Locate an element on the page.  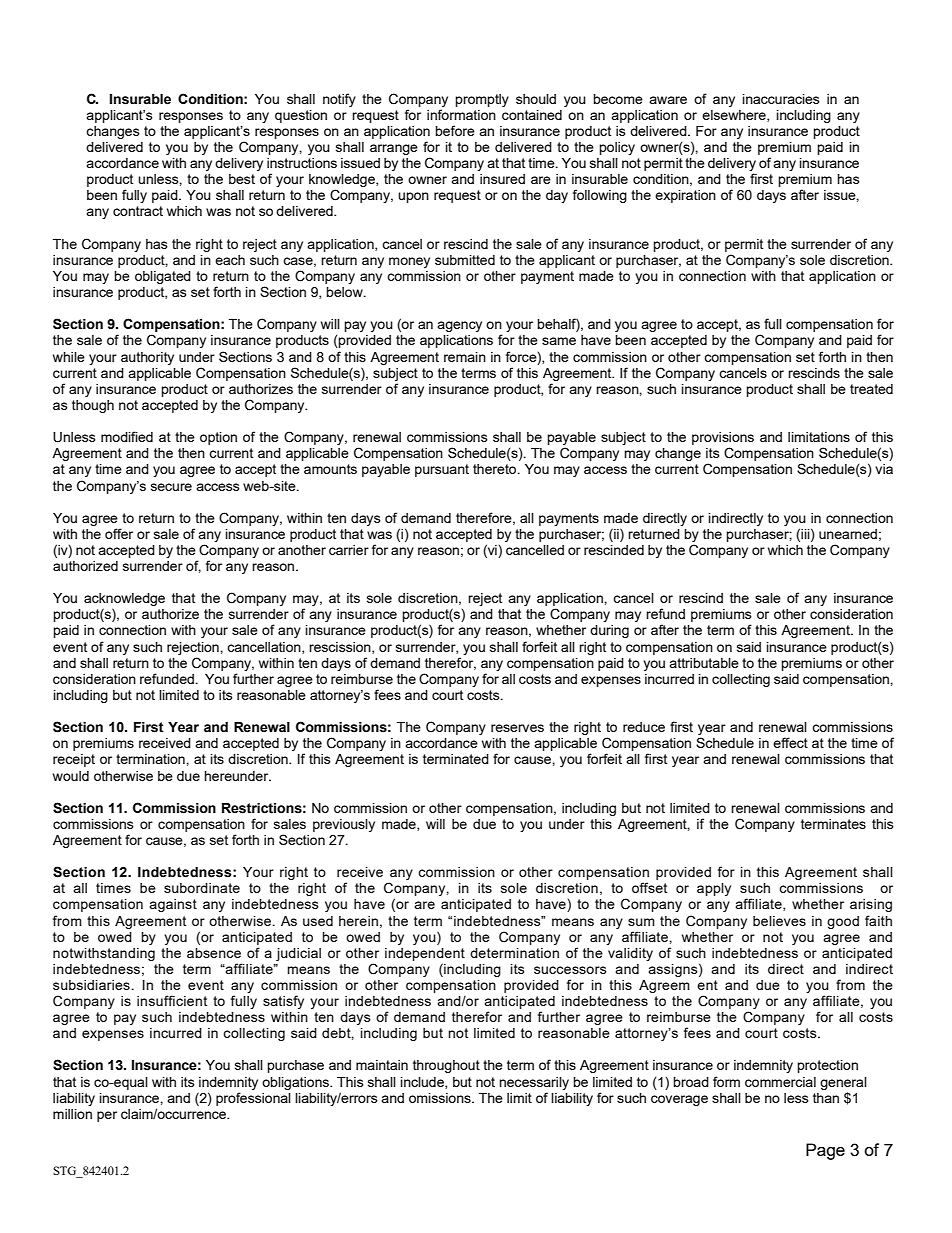
inaccuracies is located at coordinates (781, 99).
